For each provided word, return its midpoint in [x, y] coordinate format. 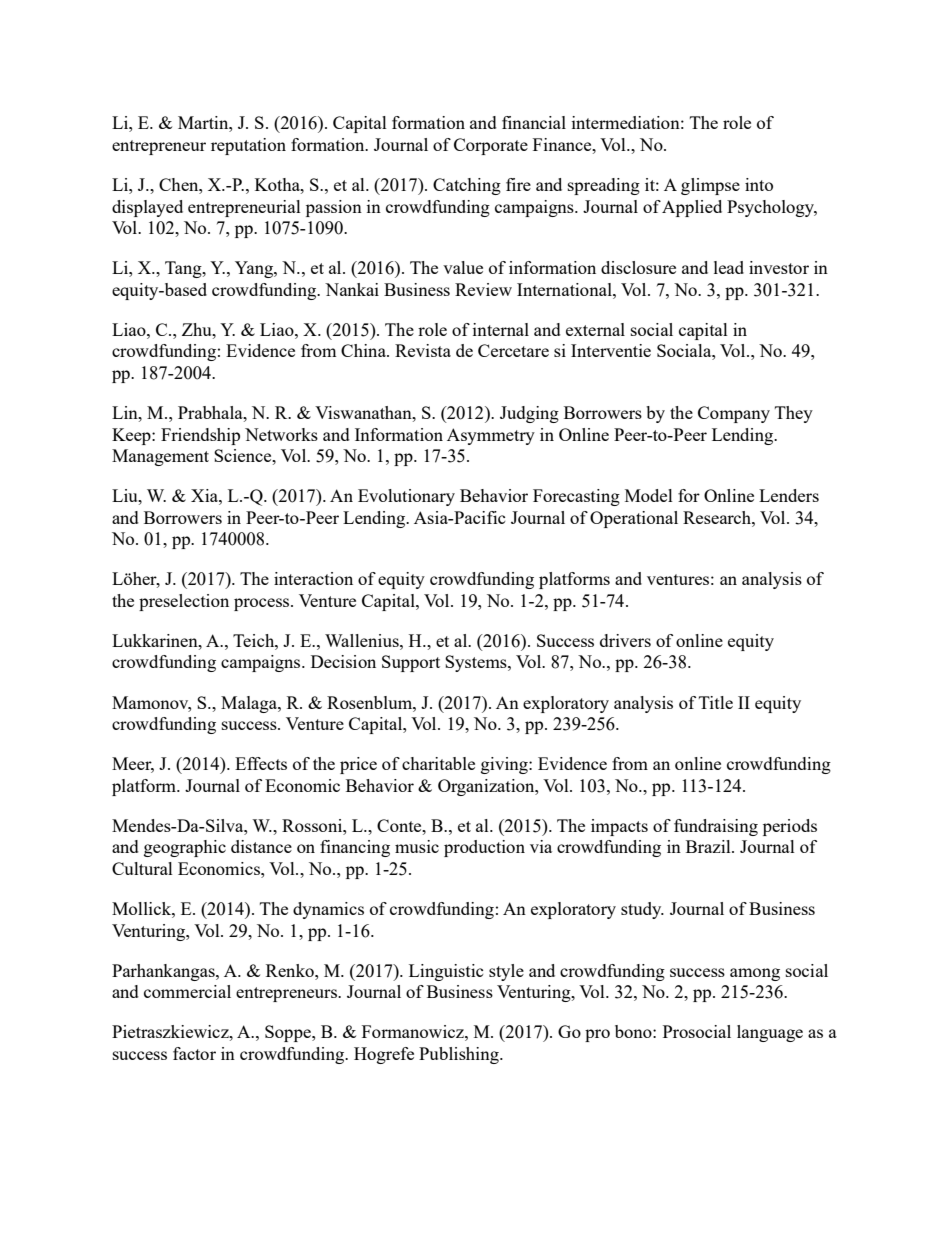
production [484, 848]
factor [194, 1053]
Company [734, 414]
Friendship [200, 436]
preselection [184, 602]
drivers [625, 640]
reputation [248, 146]
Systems [477, 663]
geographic [185, 848]
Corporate [491, 146]
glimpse [710, 186]
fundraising [716, 827]
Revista [423, 350]
